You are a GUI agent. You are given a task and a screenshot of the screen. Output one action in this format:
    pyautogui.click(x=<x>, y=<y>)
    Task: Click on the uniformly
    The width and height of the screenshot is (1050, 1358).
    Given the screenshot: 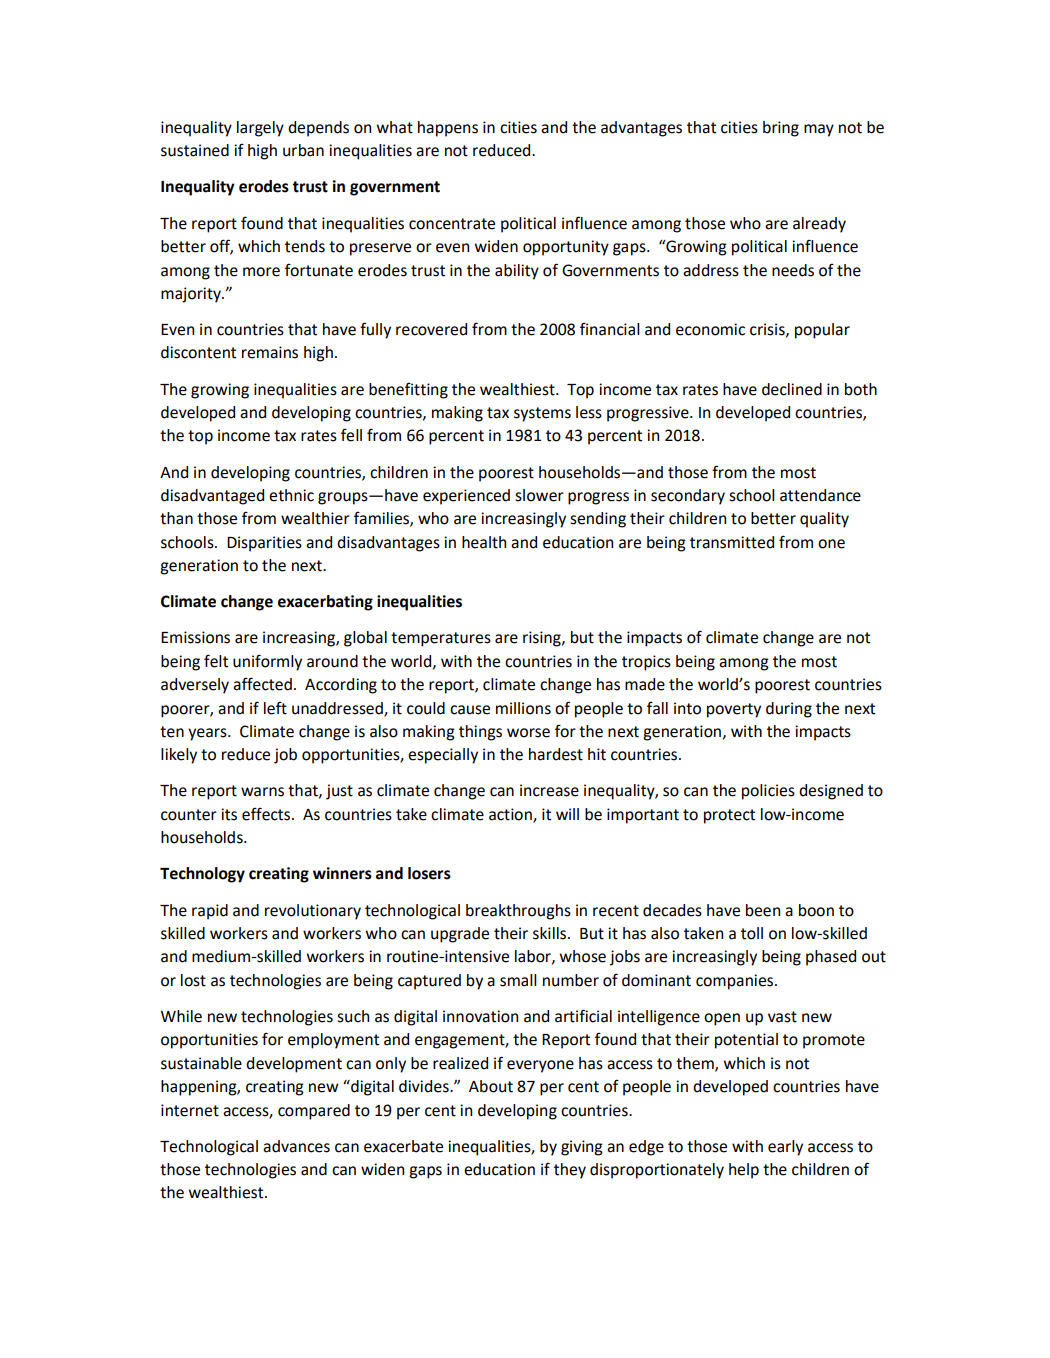 What is the action you would take?
    pyautogui.click(x=267, y=662)
